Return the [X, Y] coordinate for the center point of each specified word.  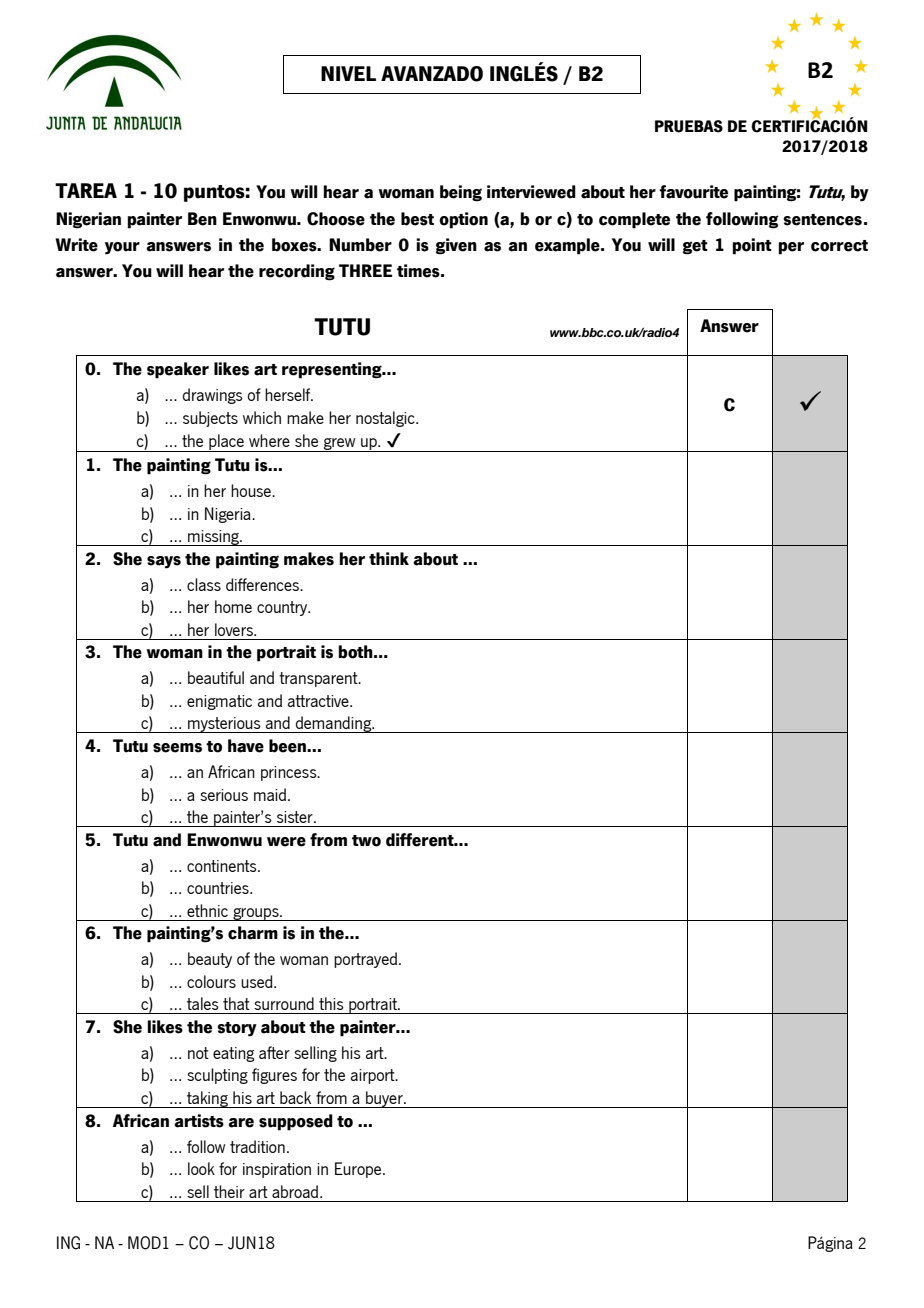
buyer [384, 1099]
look [201, 1168]
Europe [359, 1170]
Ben [202, 219]
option [463, 220]
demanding [333, 724]
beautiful [216, 677]
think [389, 558]
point [752, 246]
